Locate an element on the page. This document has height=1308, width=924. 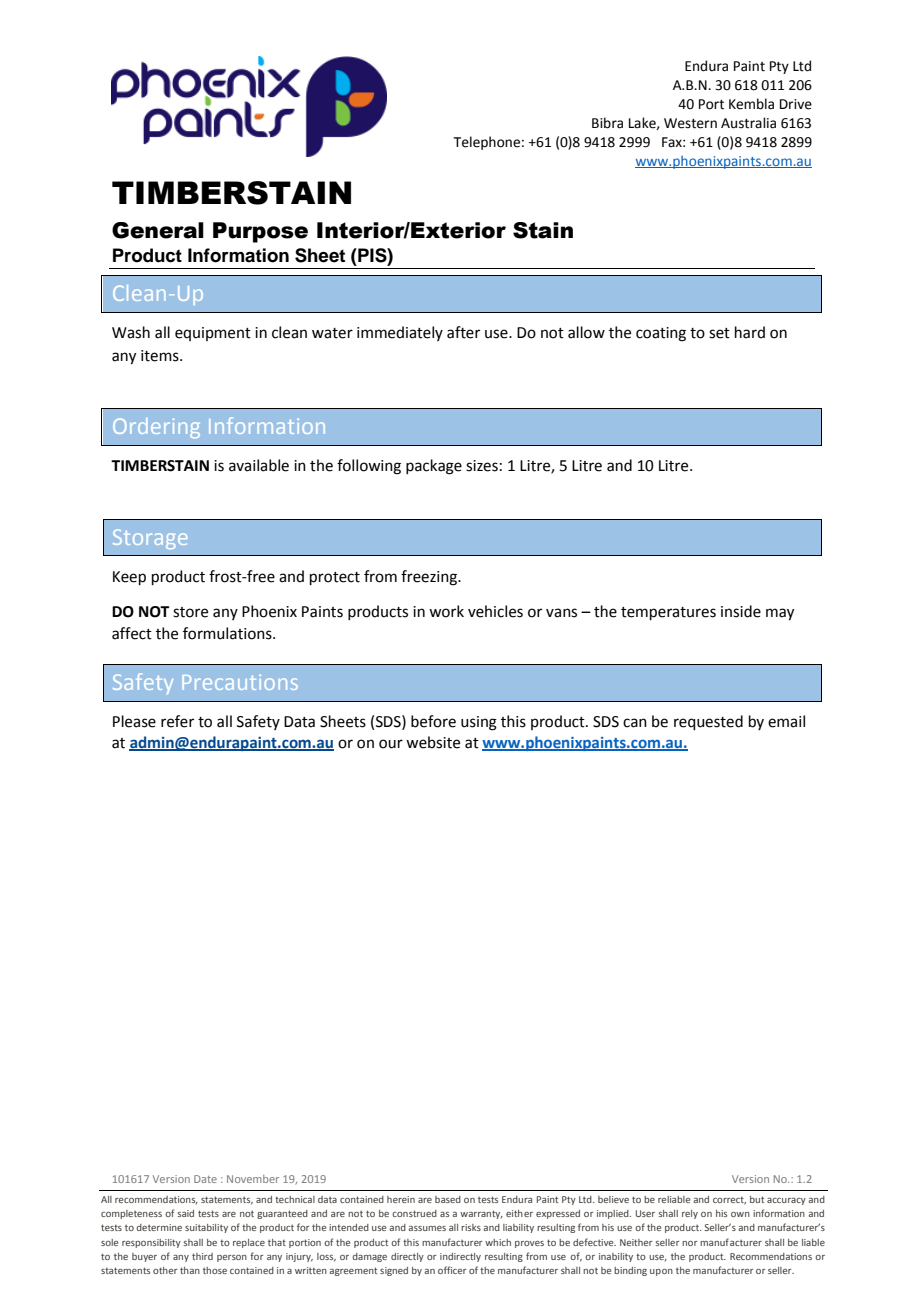
suitability is located at coordinates (206, 1228).
